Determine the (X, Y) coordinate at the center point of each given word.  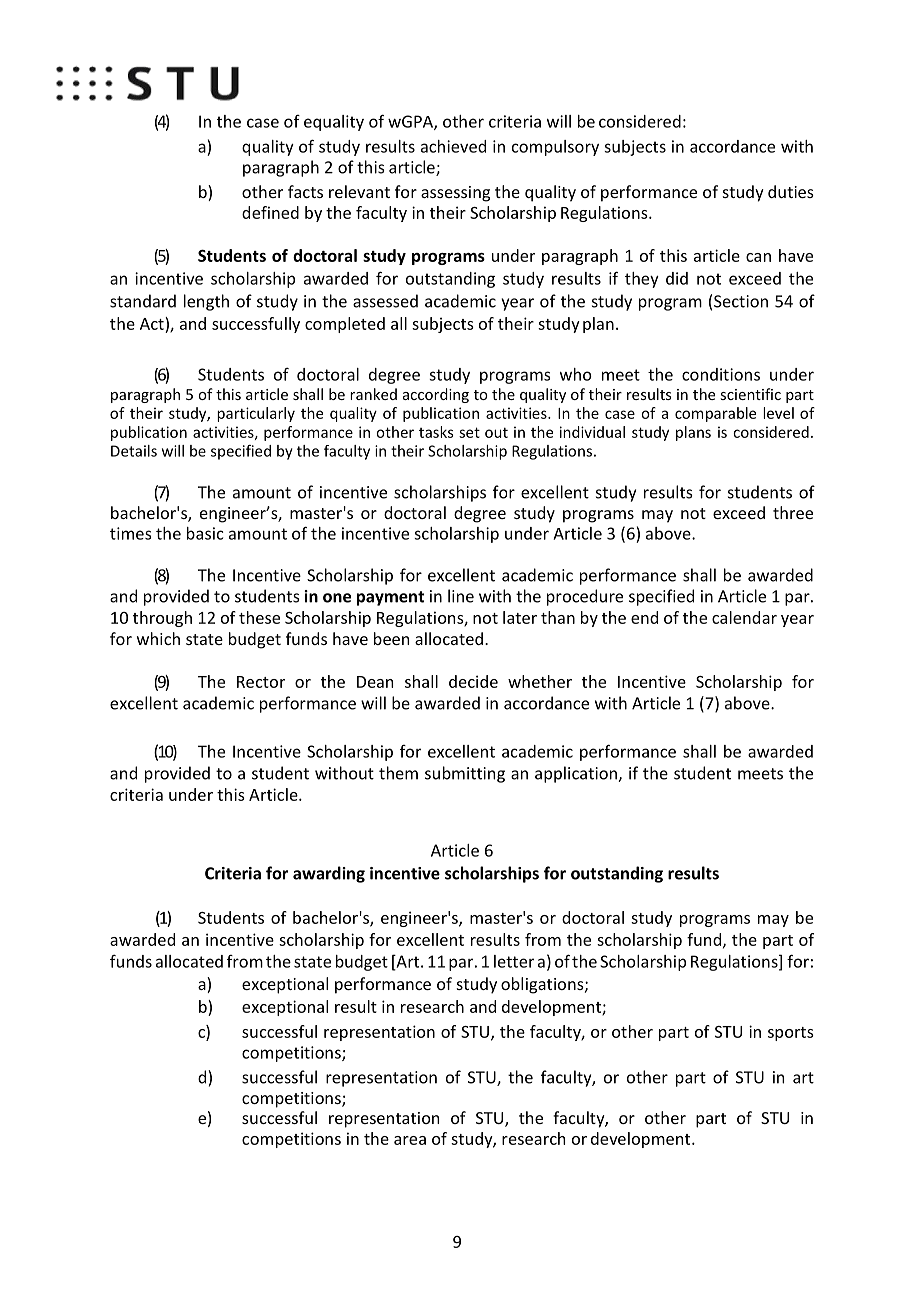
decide (473, 681)
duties (791, 191)
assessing (455, 194)
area (410, 1140)
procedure (585, 597)
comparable (715, 414)
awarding (329, 874)
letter (514, 961)
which (158, 638)
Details (134, 451)
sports (791, 1034)
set (469, 432)
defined (270, 212)
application (577, 774)
